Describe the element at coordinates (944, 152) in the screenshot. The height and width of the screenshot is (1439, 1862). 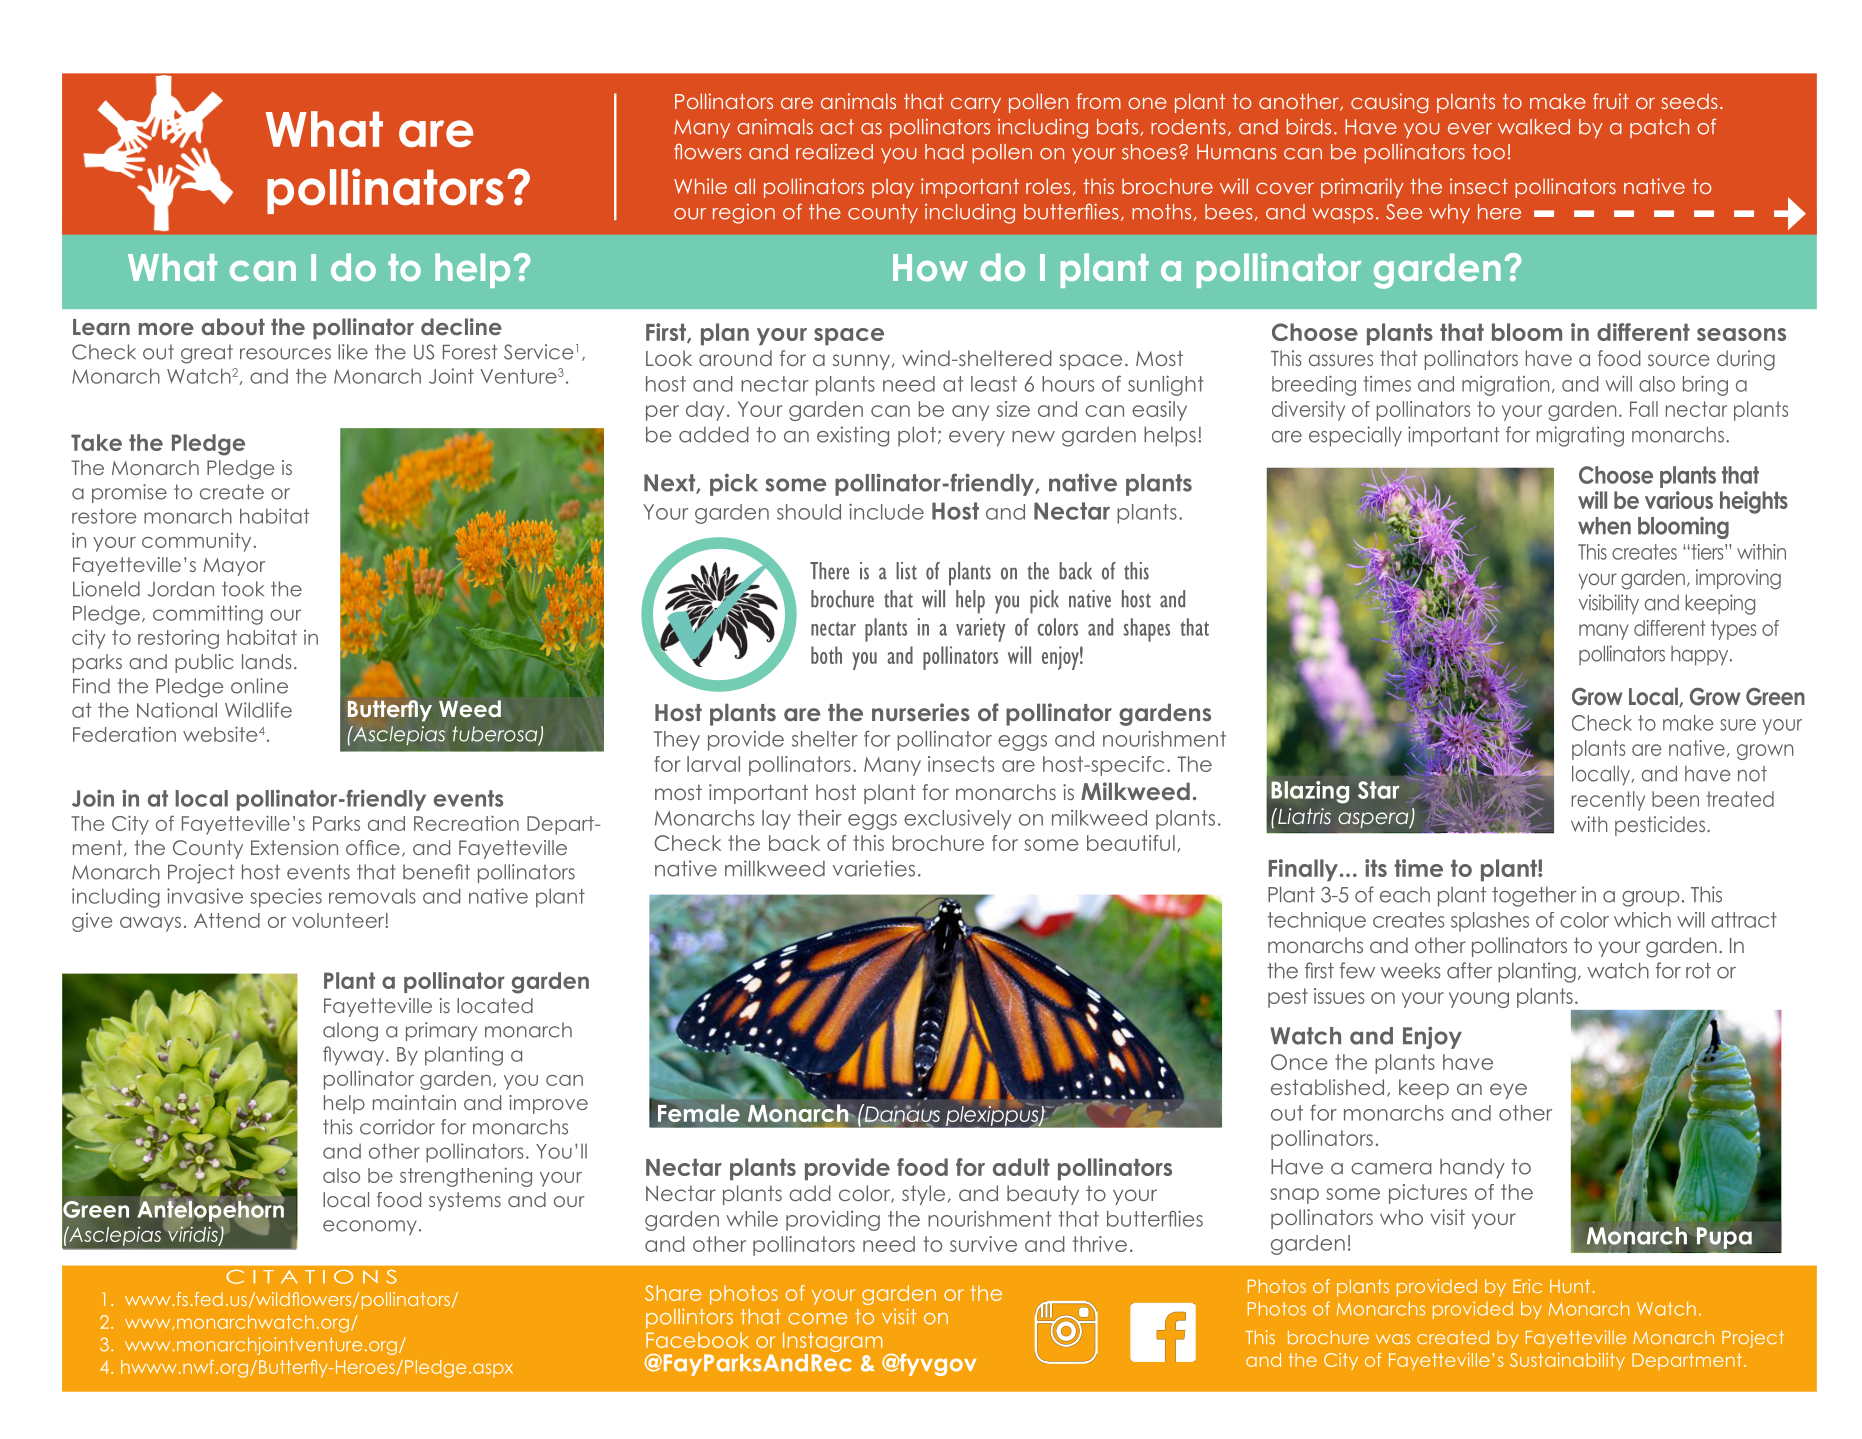
I see `had` at that location.
